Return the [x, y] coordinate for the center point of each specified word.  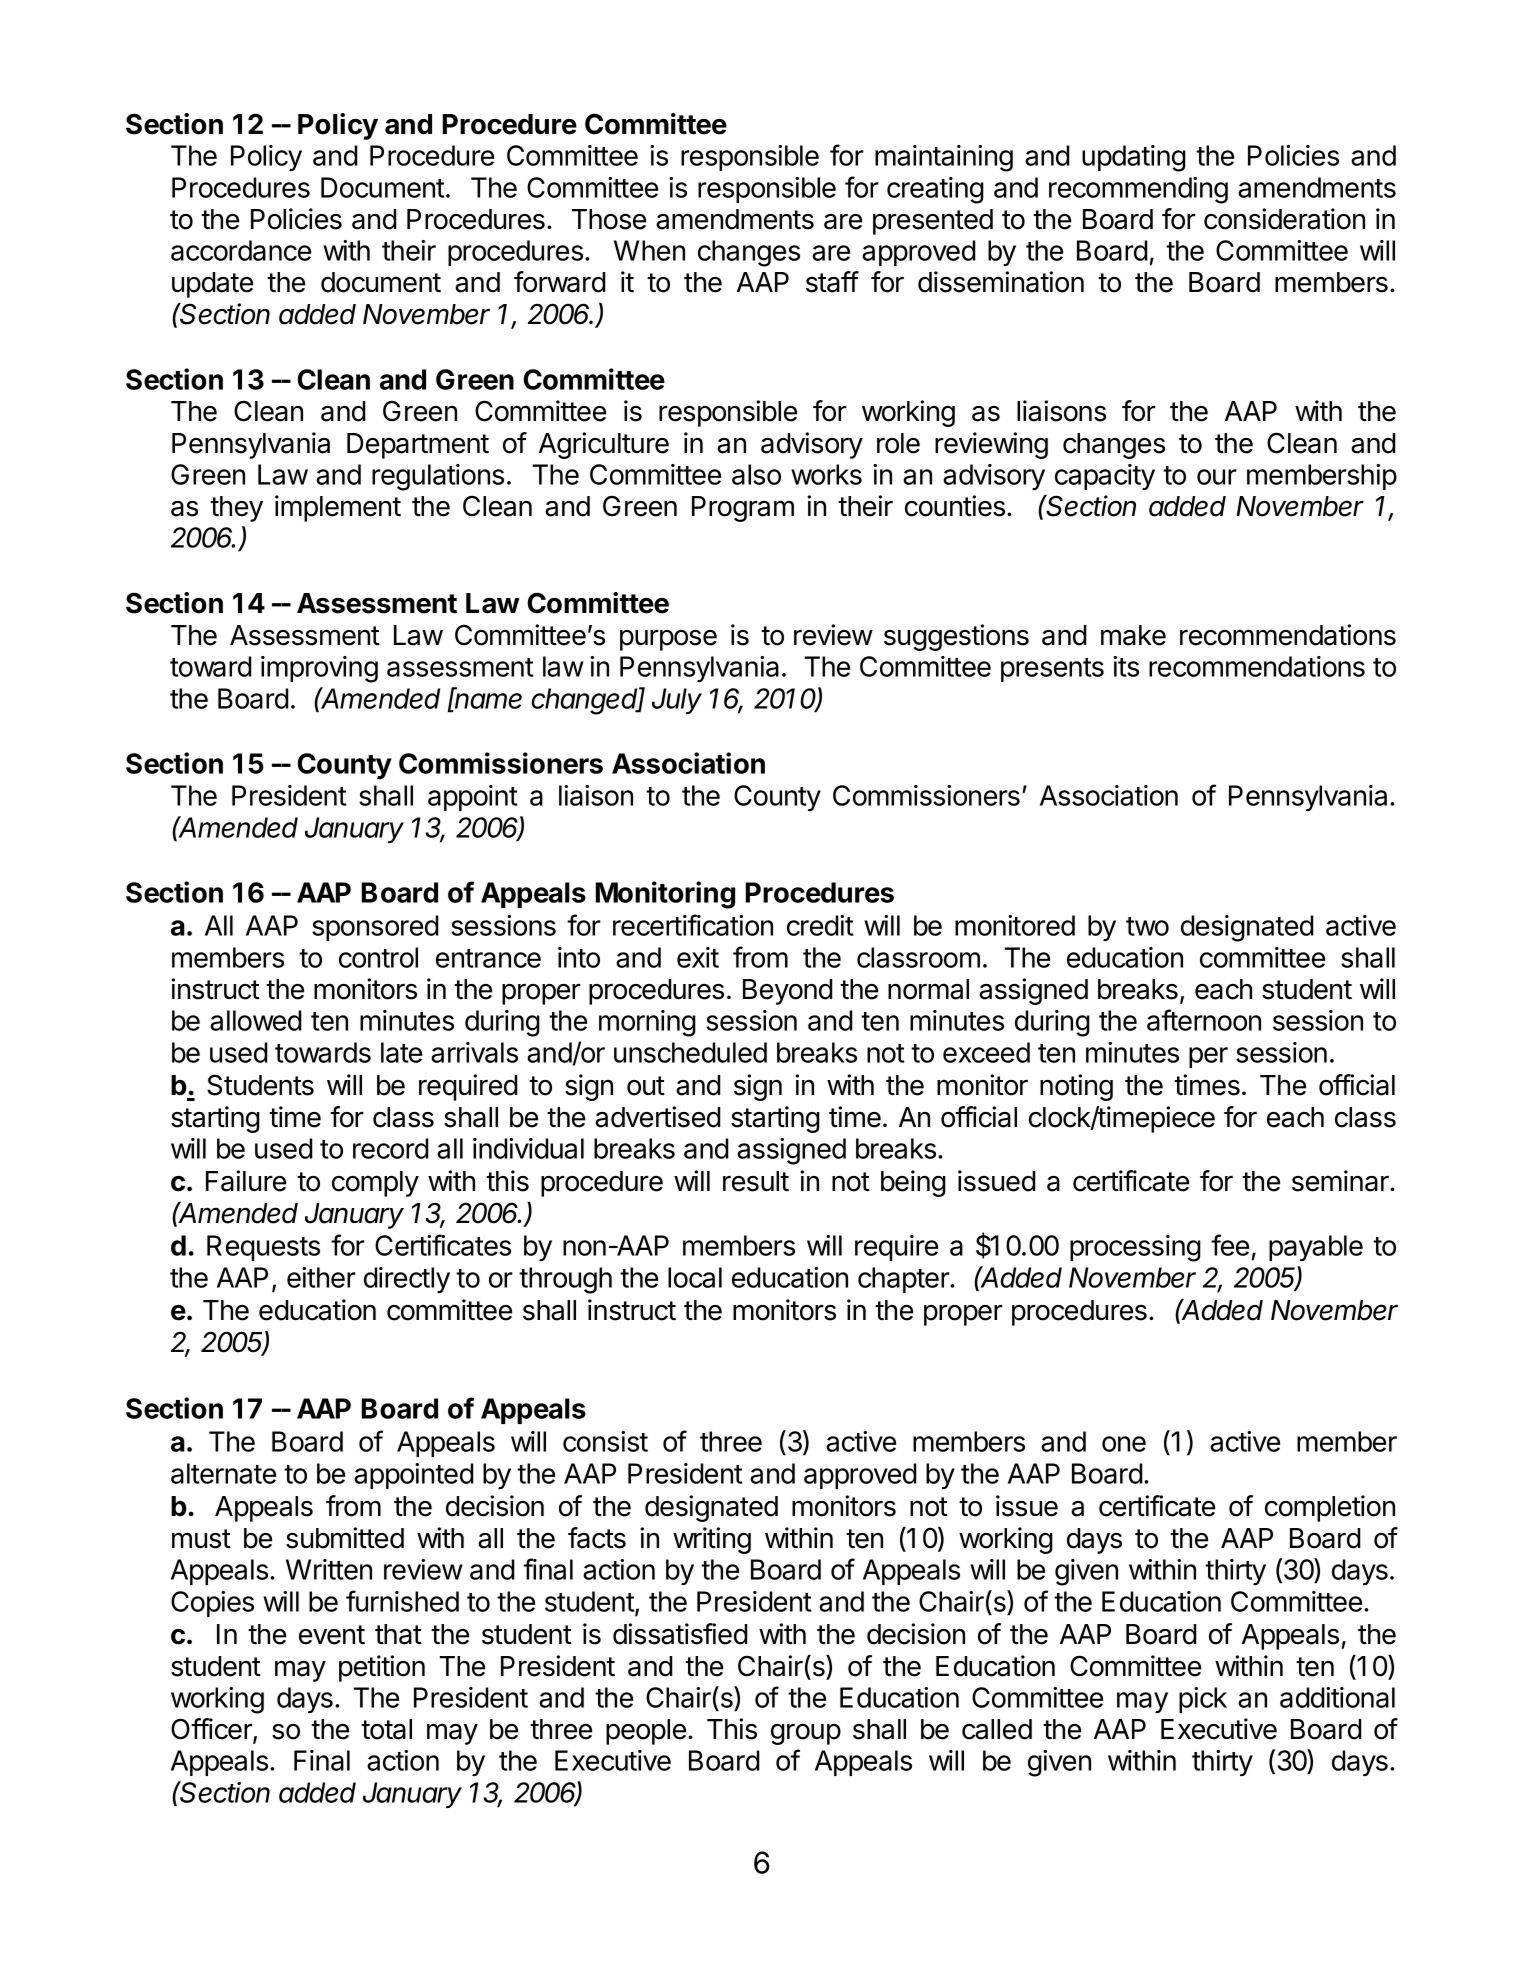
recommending [1138, 190]
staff [832, 282]
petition [382, 1668]
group [806, 1734]
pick [1203, 1700]
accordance [241, 250]
